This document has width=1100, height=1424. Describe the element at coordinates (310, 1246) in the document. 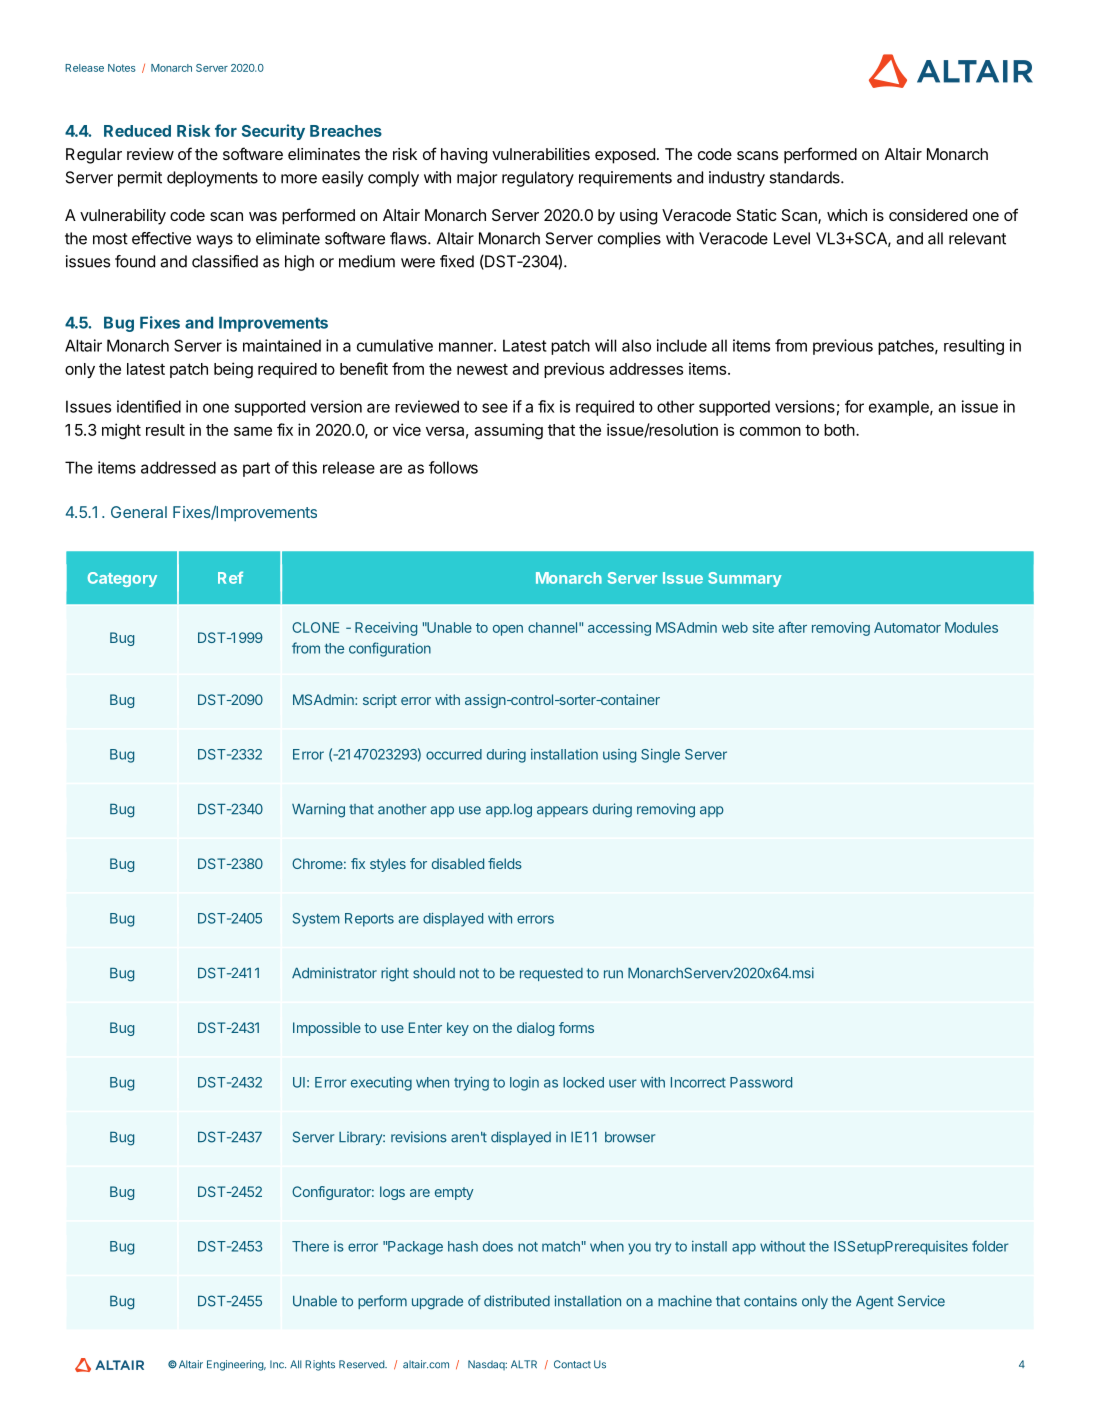

I see `There` at that location.
